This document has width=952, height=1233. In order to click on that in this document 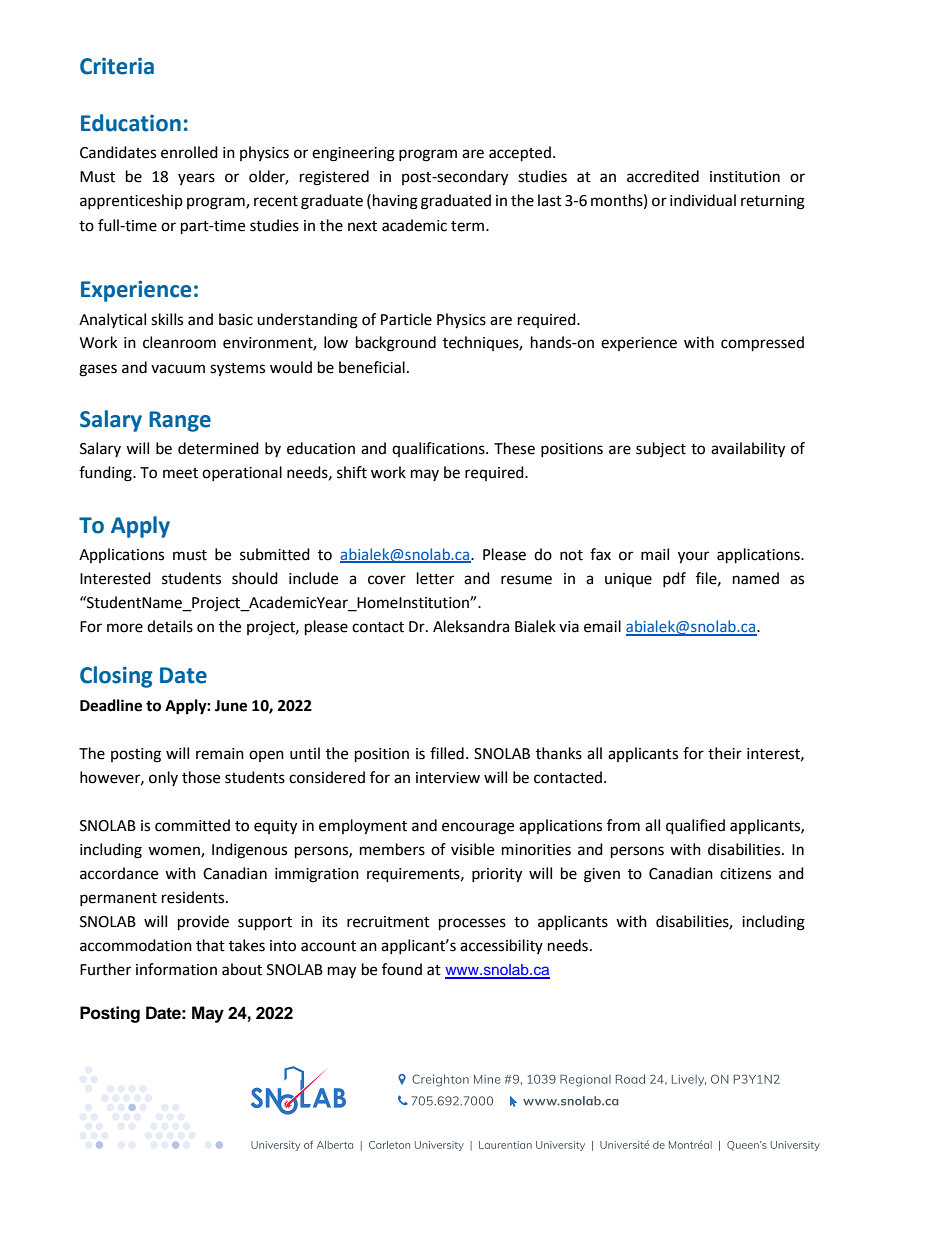, I will do `click(210, 945)`.
